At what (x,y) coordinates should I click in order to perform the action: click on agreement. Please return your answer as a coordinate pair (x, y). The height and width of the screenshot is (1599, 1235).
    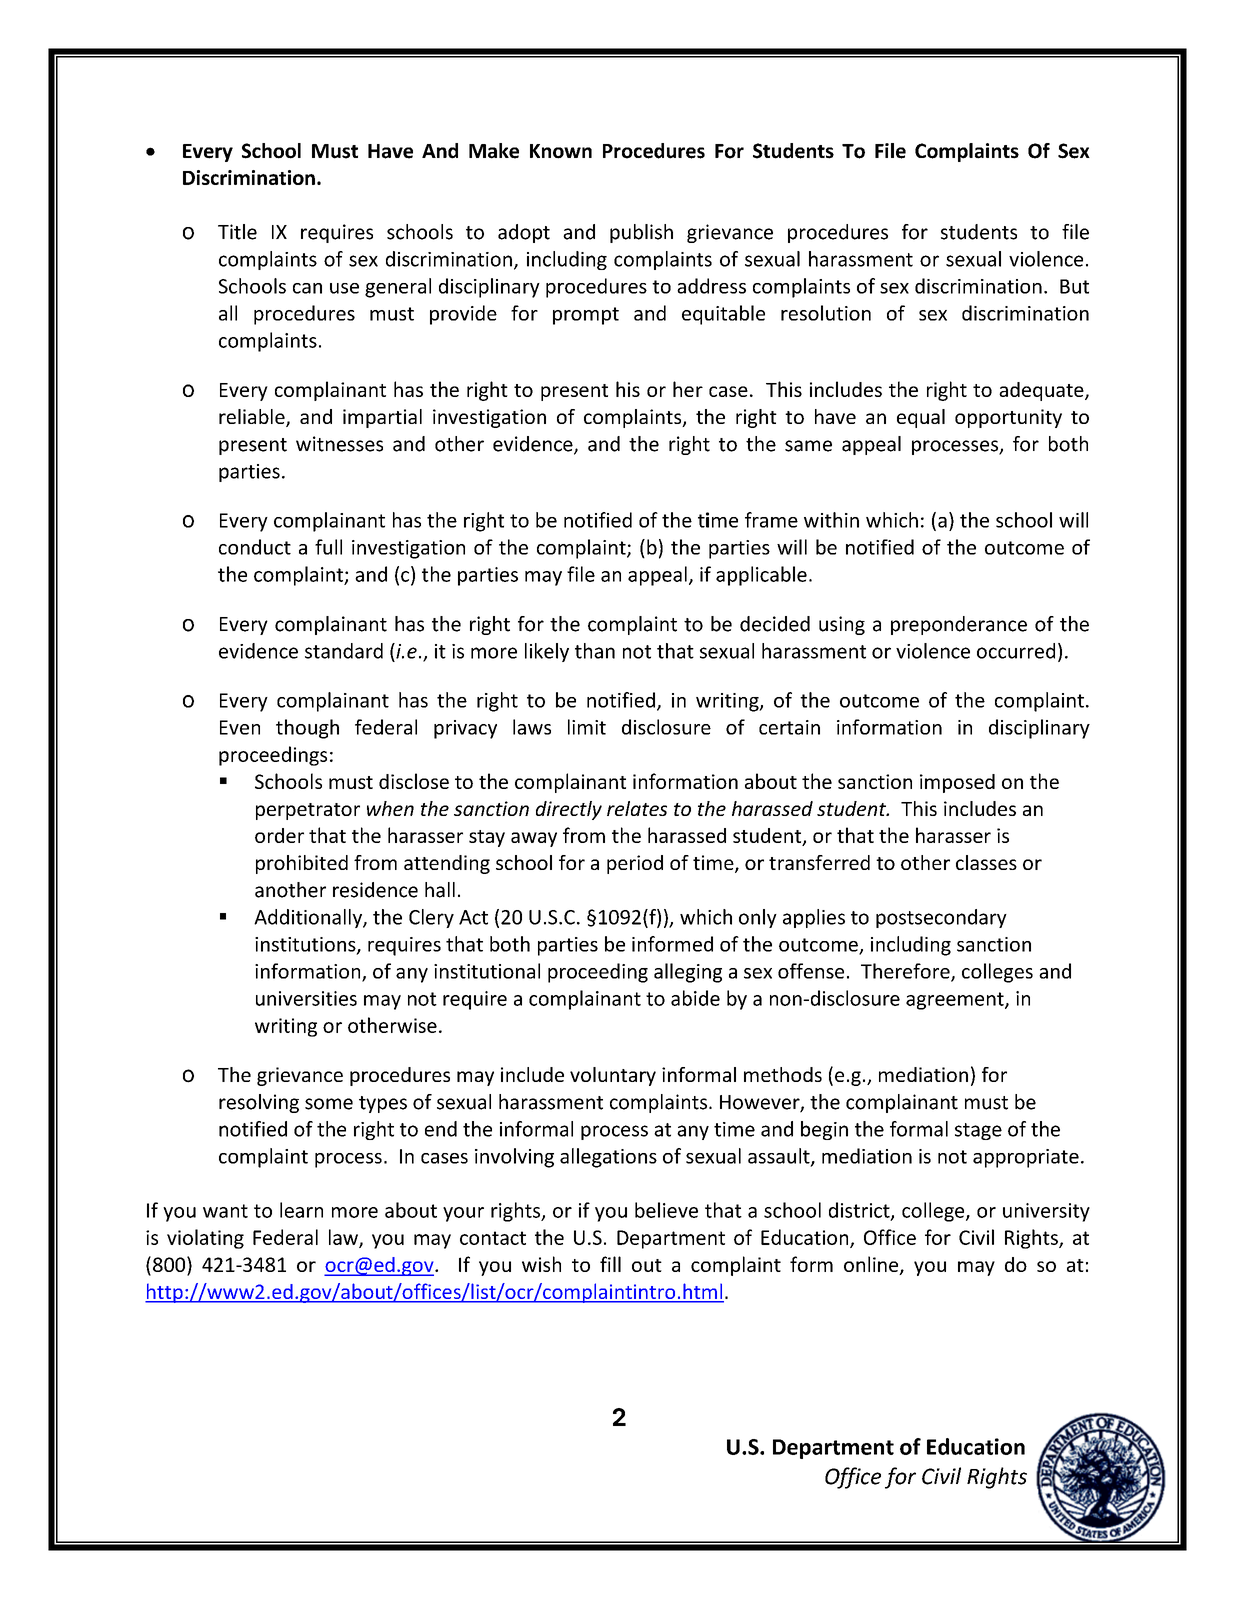
    Looking at the image, I should click on (956, 1001).
